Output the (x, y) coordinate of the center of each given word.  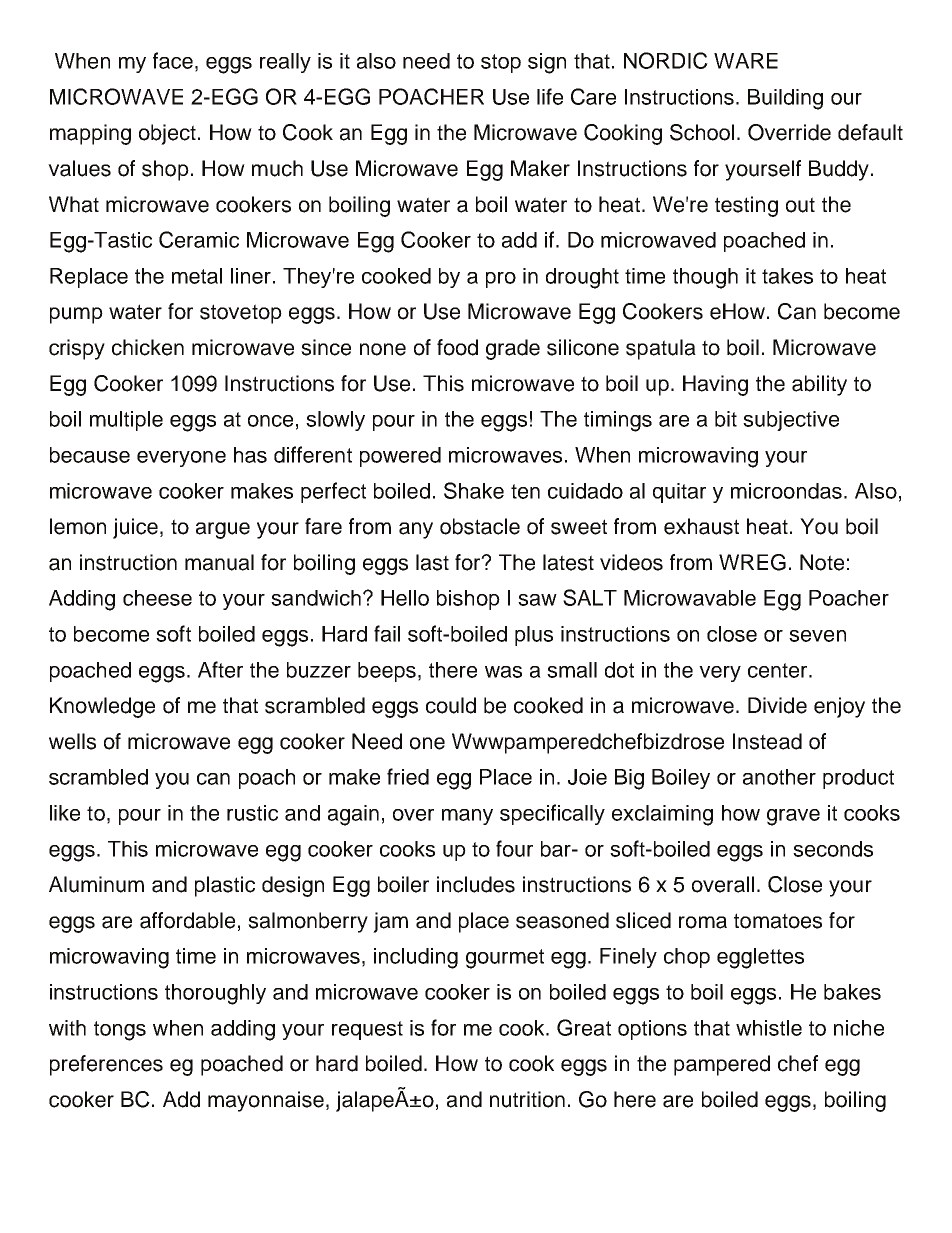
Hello (405, 598)
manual (219, 562)
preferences (106, 1065)
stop (501, 63)
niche (859, 1028)
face (173, 60)
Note (822, 562)
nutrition (527, 1099)
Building (785, 99)
